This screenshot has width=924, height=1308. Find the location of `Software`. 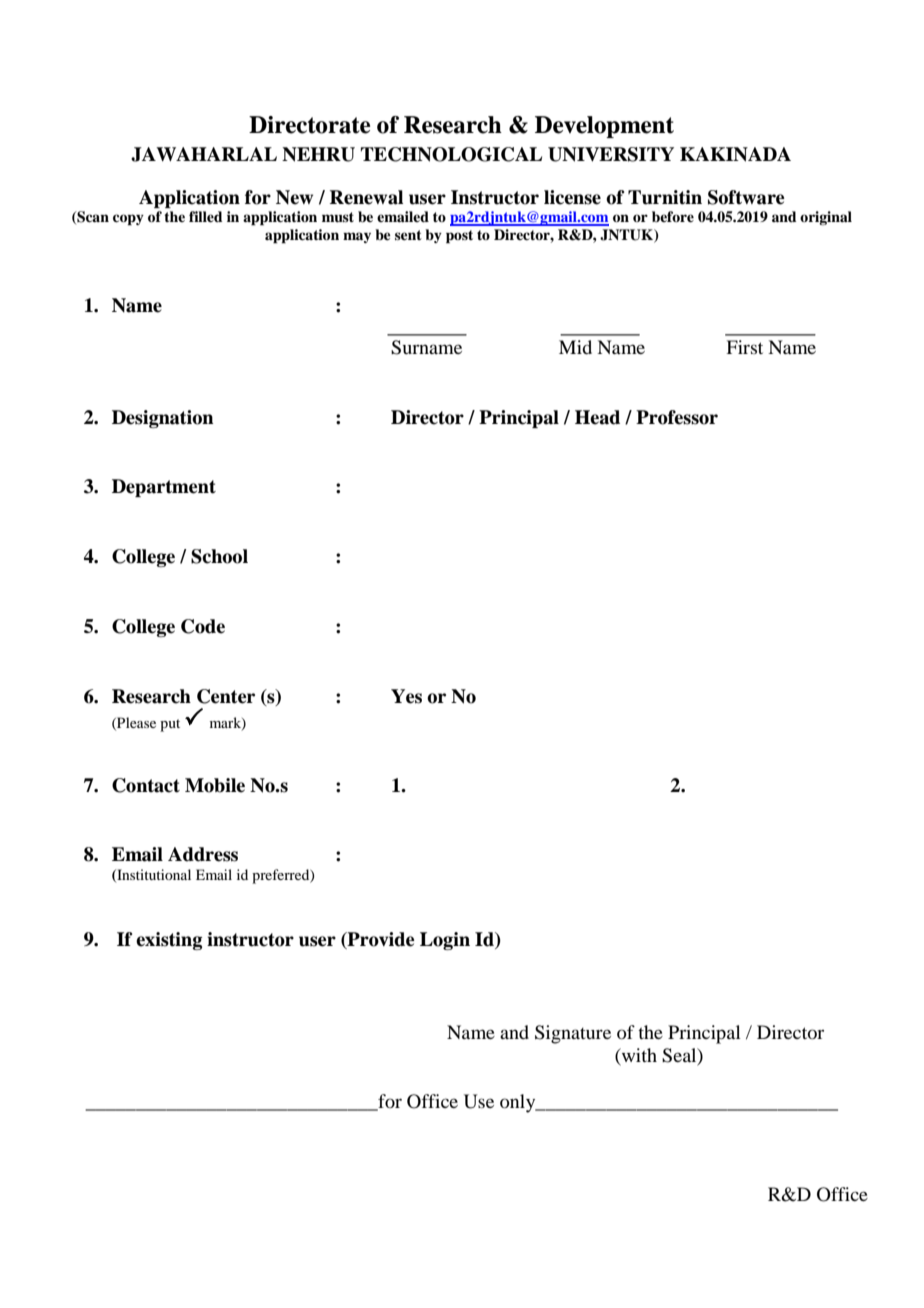

Software is located at coordinates (746, 197).
